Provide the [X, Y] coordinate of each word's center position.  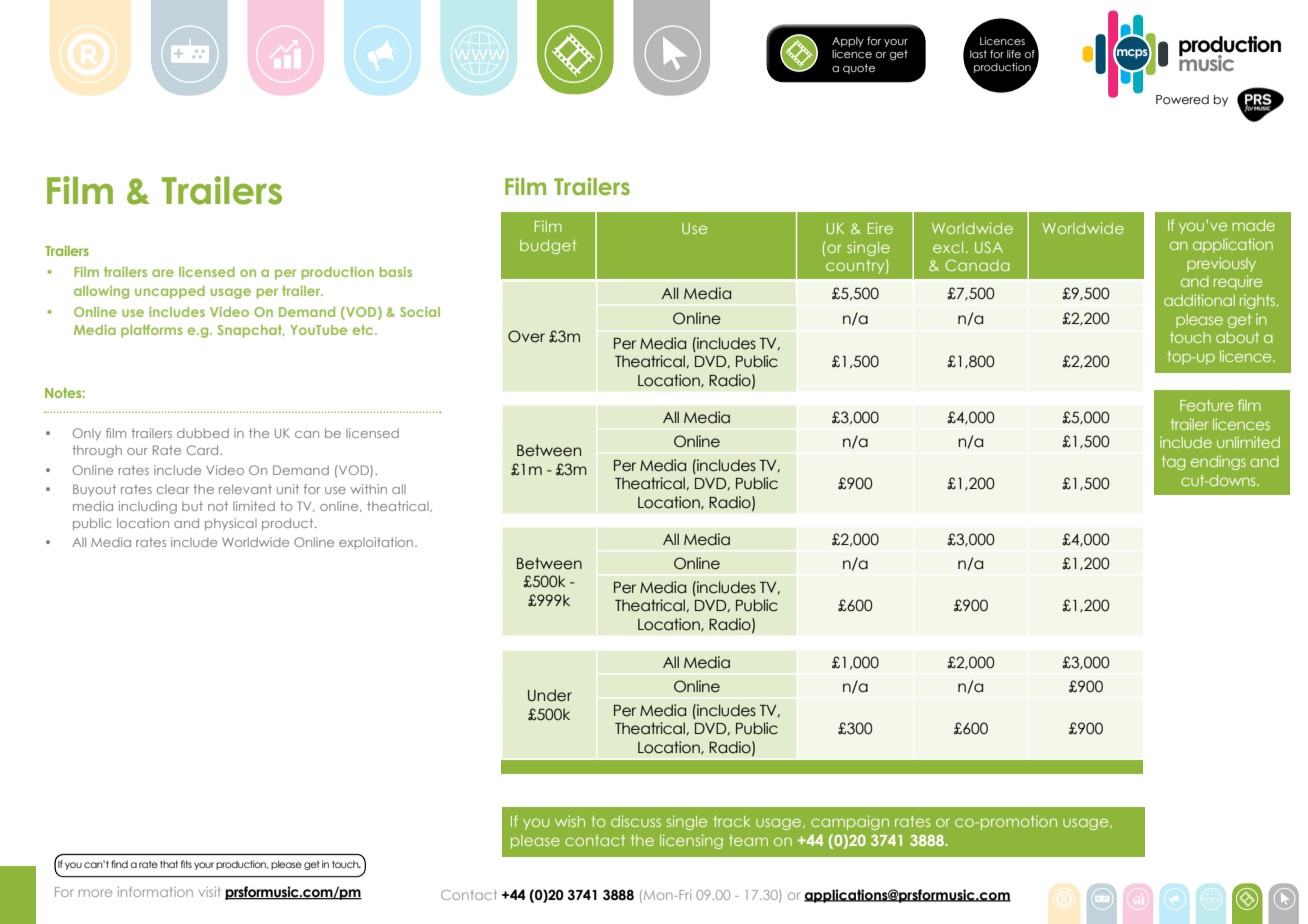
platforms [152, 331]
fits [186, 864]
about [1237, 337]
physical [231, 524]
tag [1174, 463]
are [163, 273]
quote [859, 69]
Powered [1182, 99]
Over [526, 336]
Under [550, 695]
